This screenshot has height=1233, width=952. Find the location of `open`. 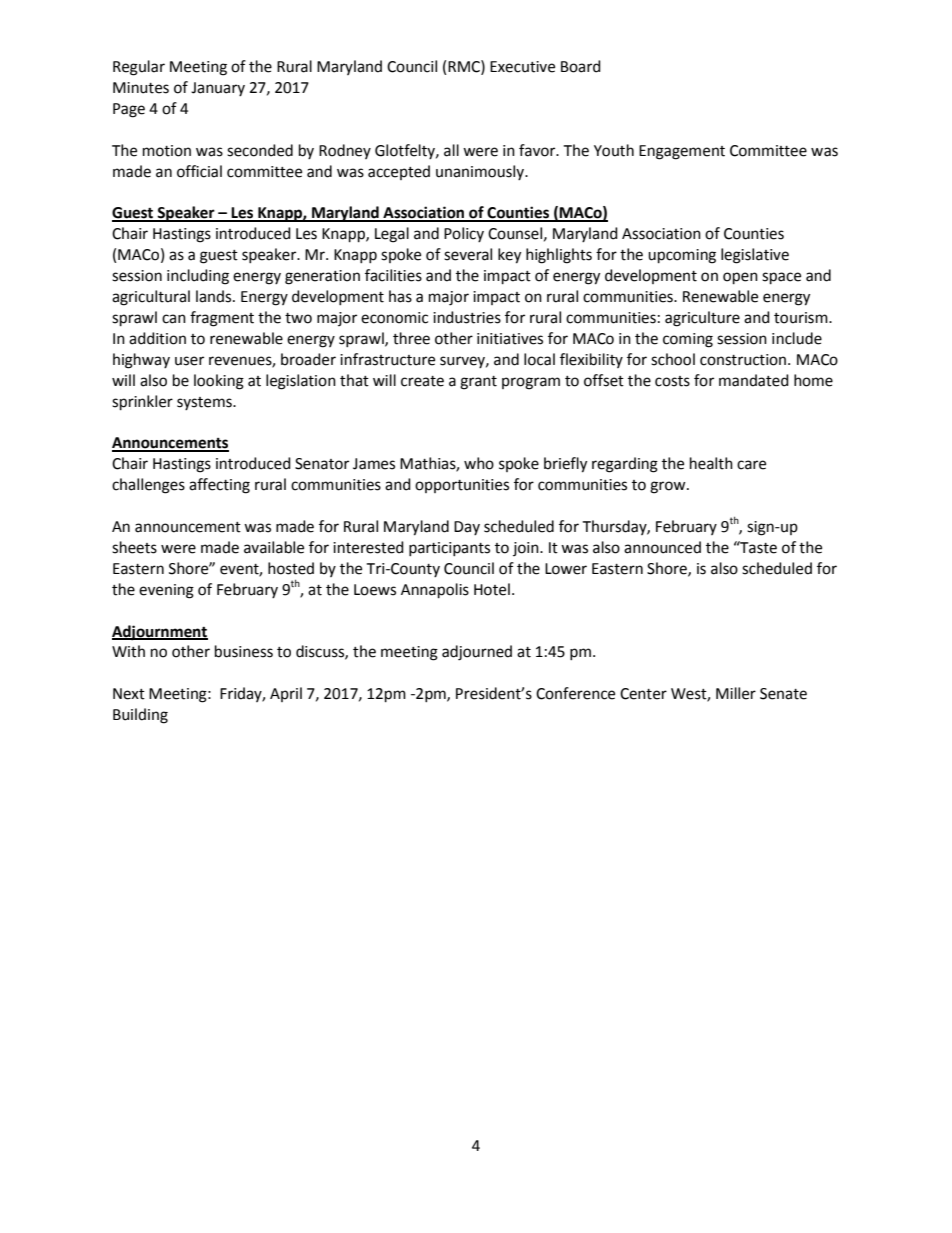

open is located at coordinates (740, 278).
